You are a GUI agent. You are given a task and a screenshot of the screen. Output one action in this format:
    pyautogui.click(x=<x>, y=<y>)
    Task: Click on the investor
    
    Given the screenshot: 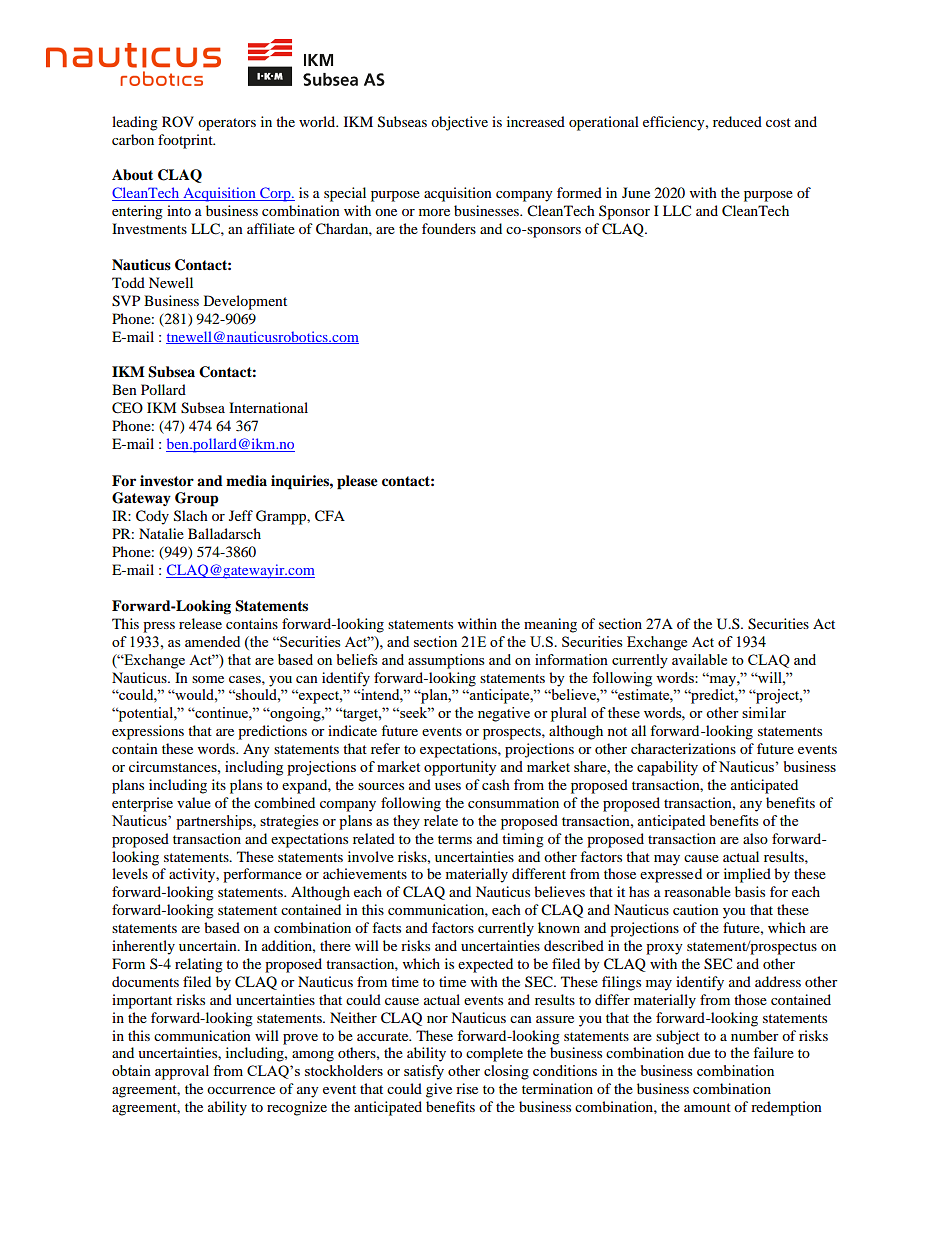 What is the action you would take?
    pyautogui.click(x=167, y=481)
